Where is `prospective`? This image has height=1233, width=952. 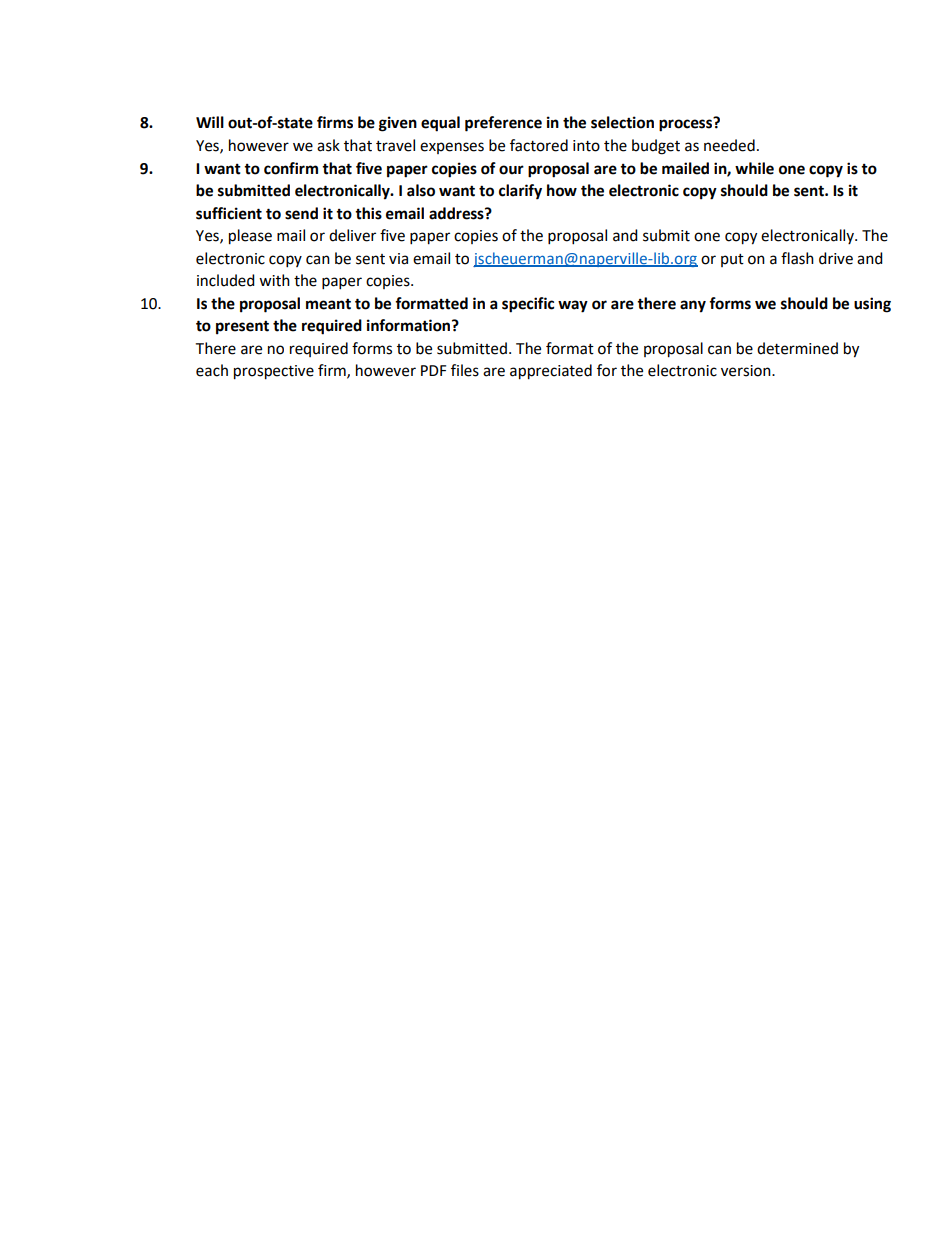 prospective is located at coordinates (274, 372).
